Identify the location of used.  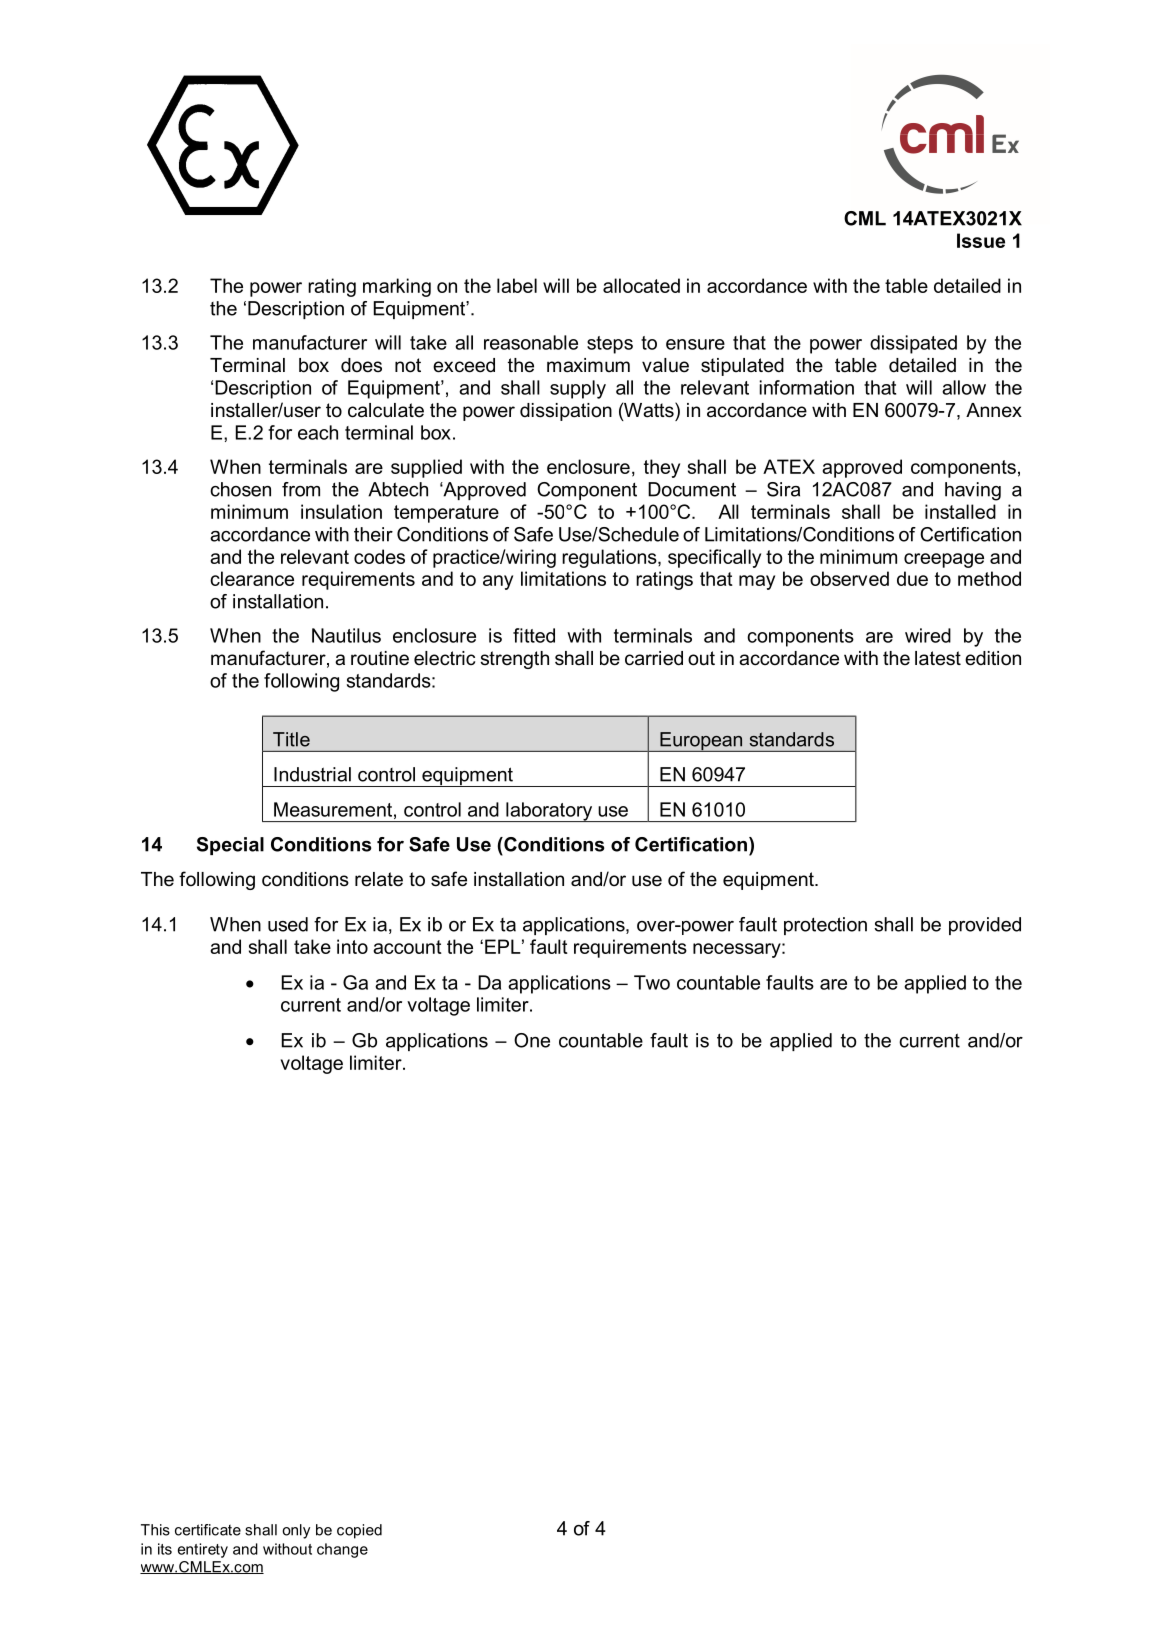
(288, 924).
